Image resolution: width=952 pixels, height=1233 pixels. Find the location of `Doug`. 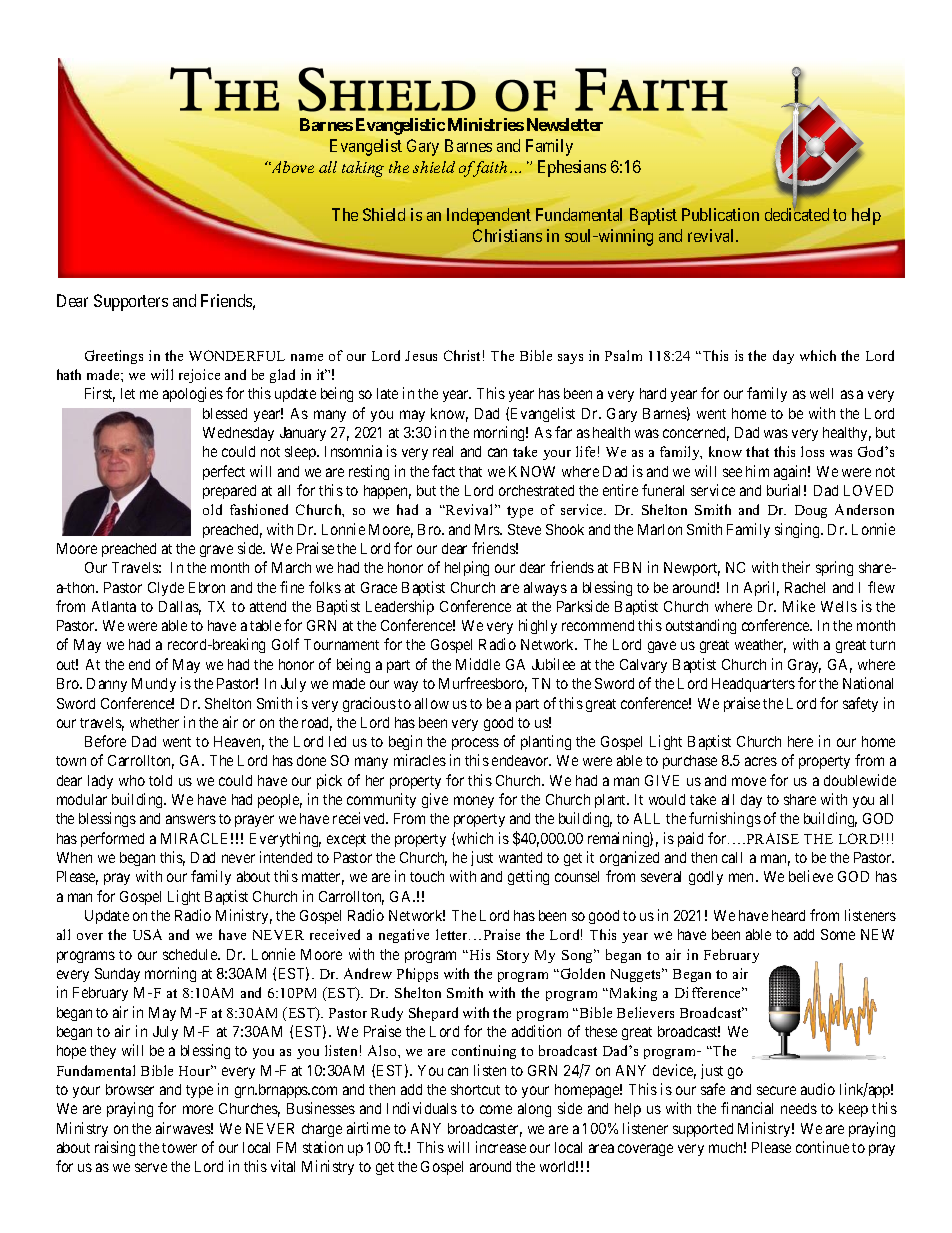

Doug is located at coordinates (811, 511).
